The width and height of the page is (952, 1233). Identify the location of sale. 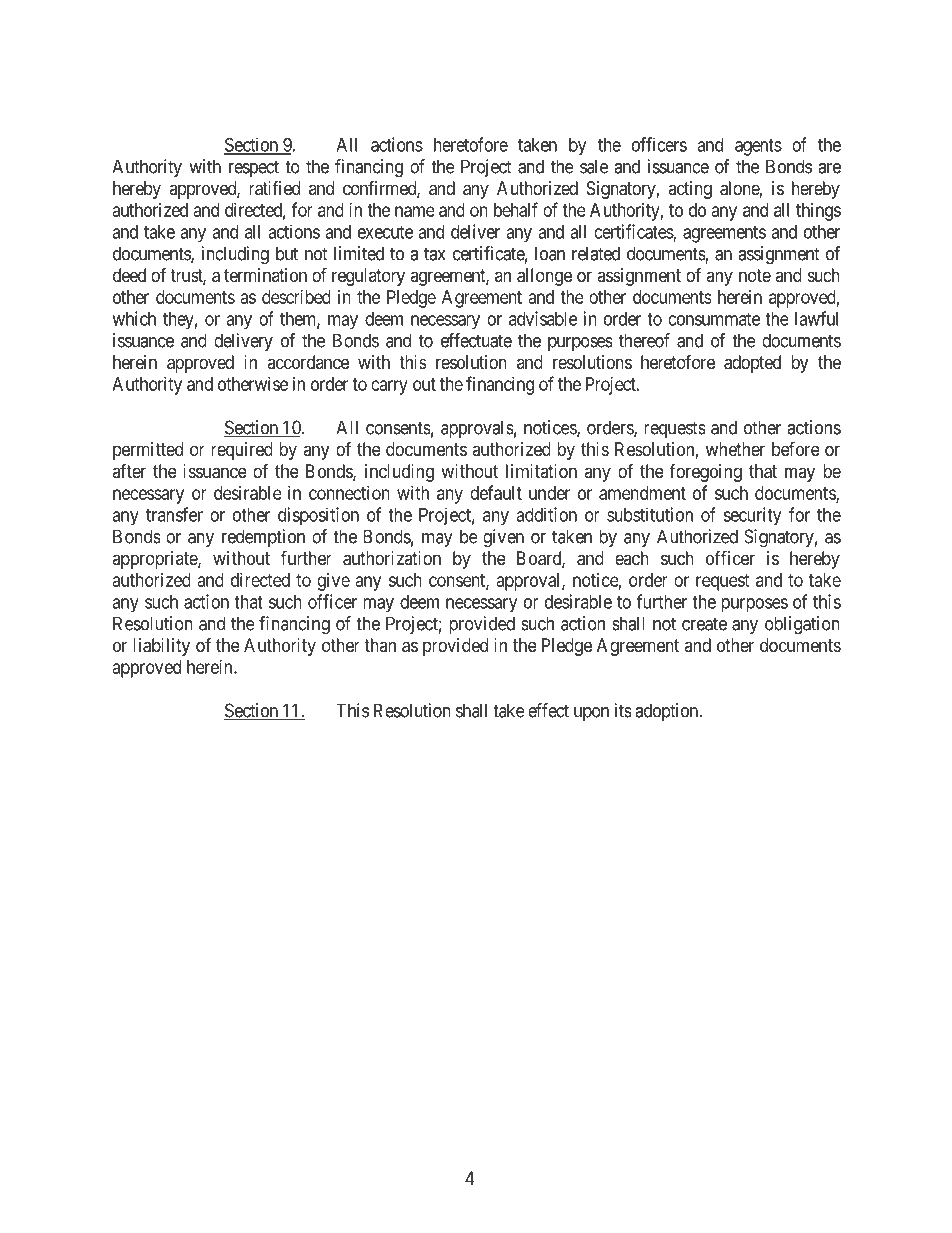
(594, 166).
